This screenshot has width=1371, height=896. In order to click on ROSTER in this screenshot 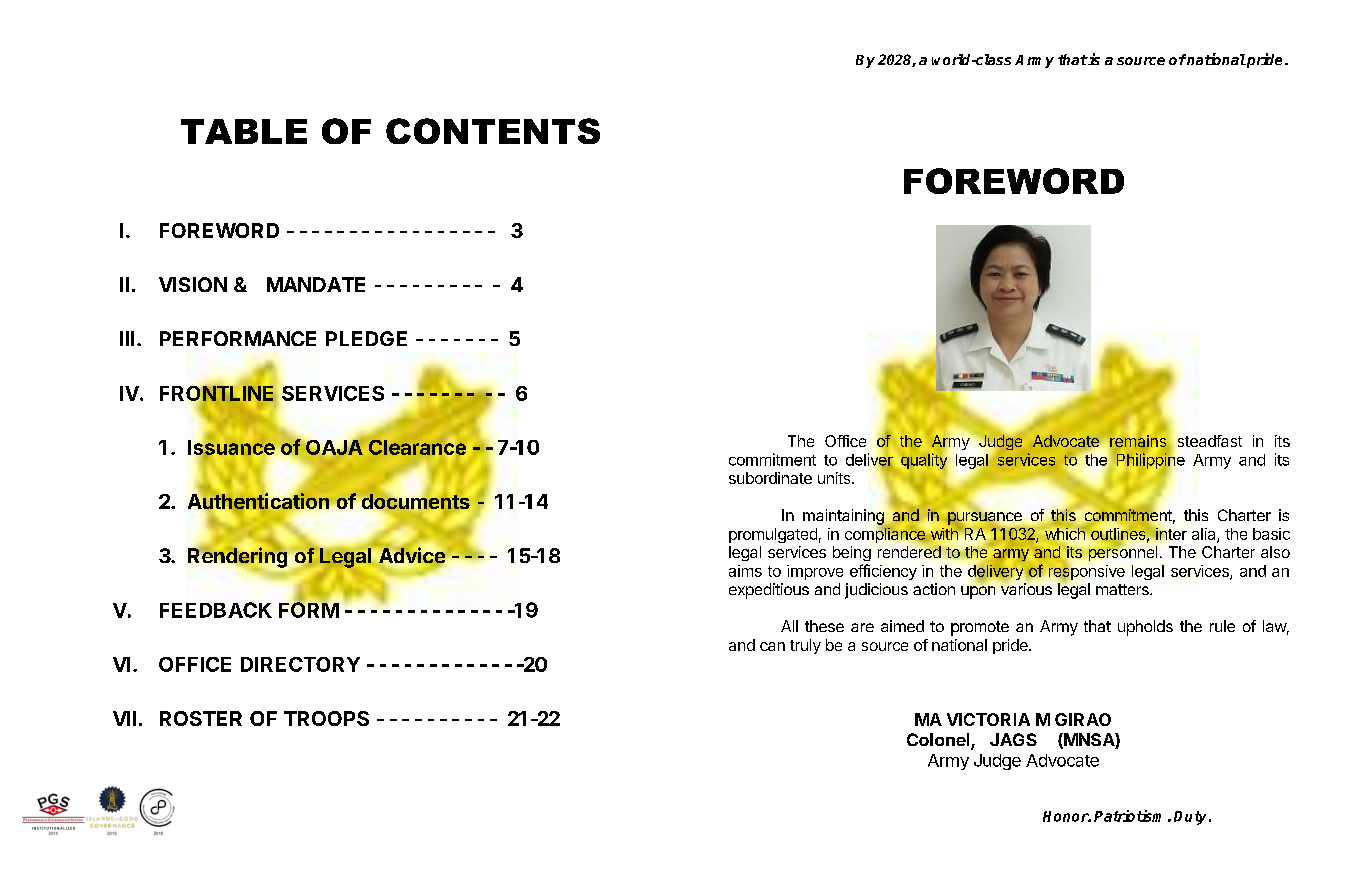, I will do `click(201, 718)`.
